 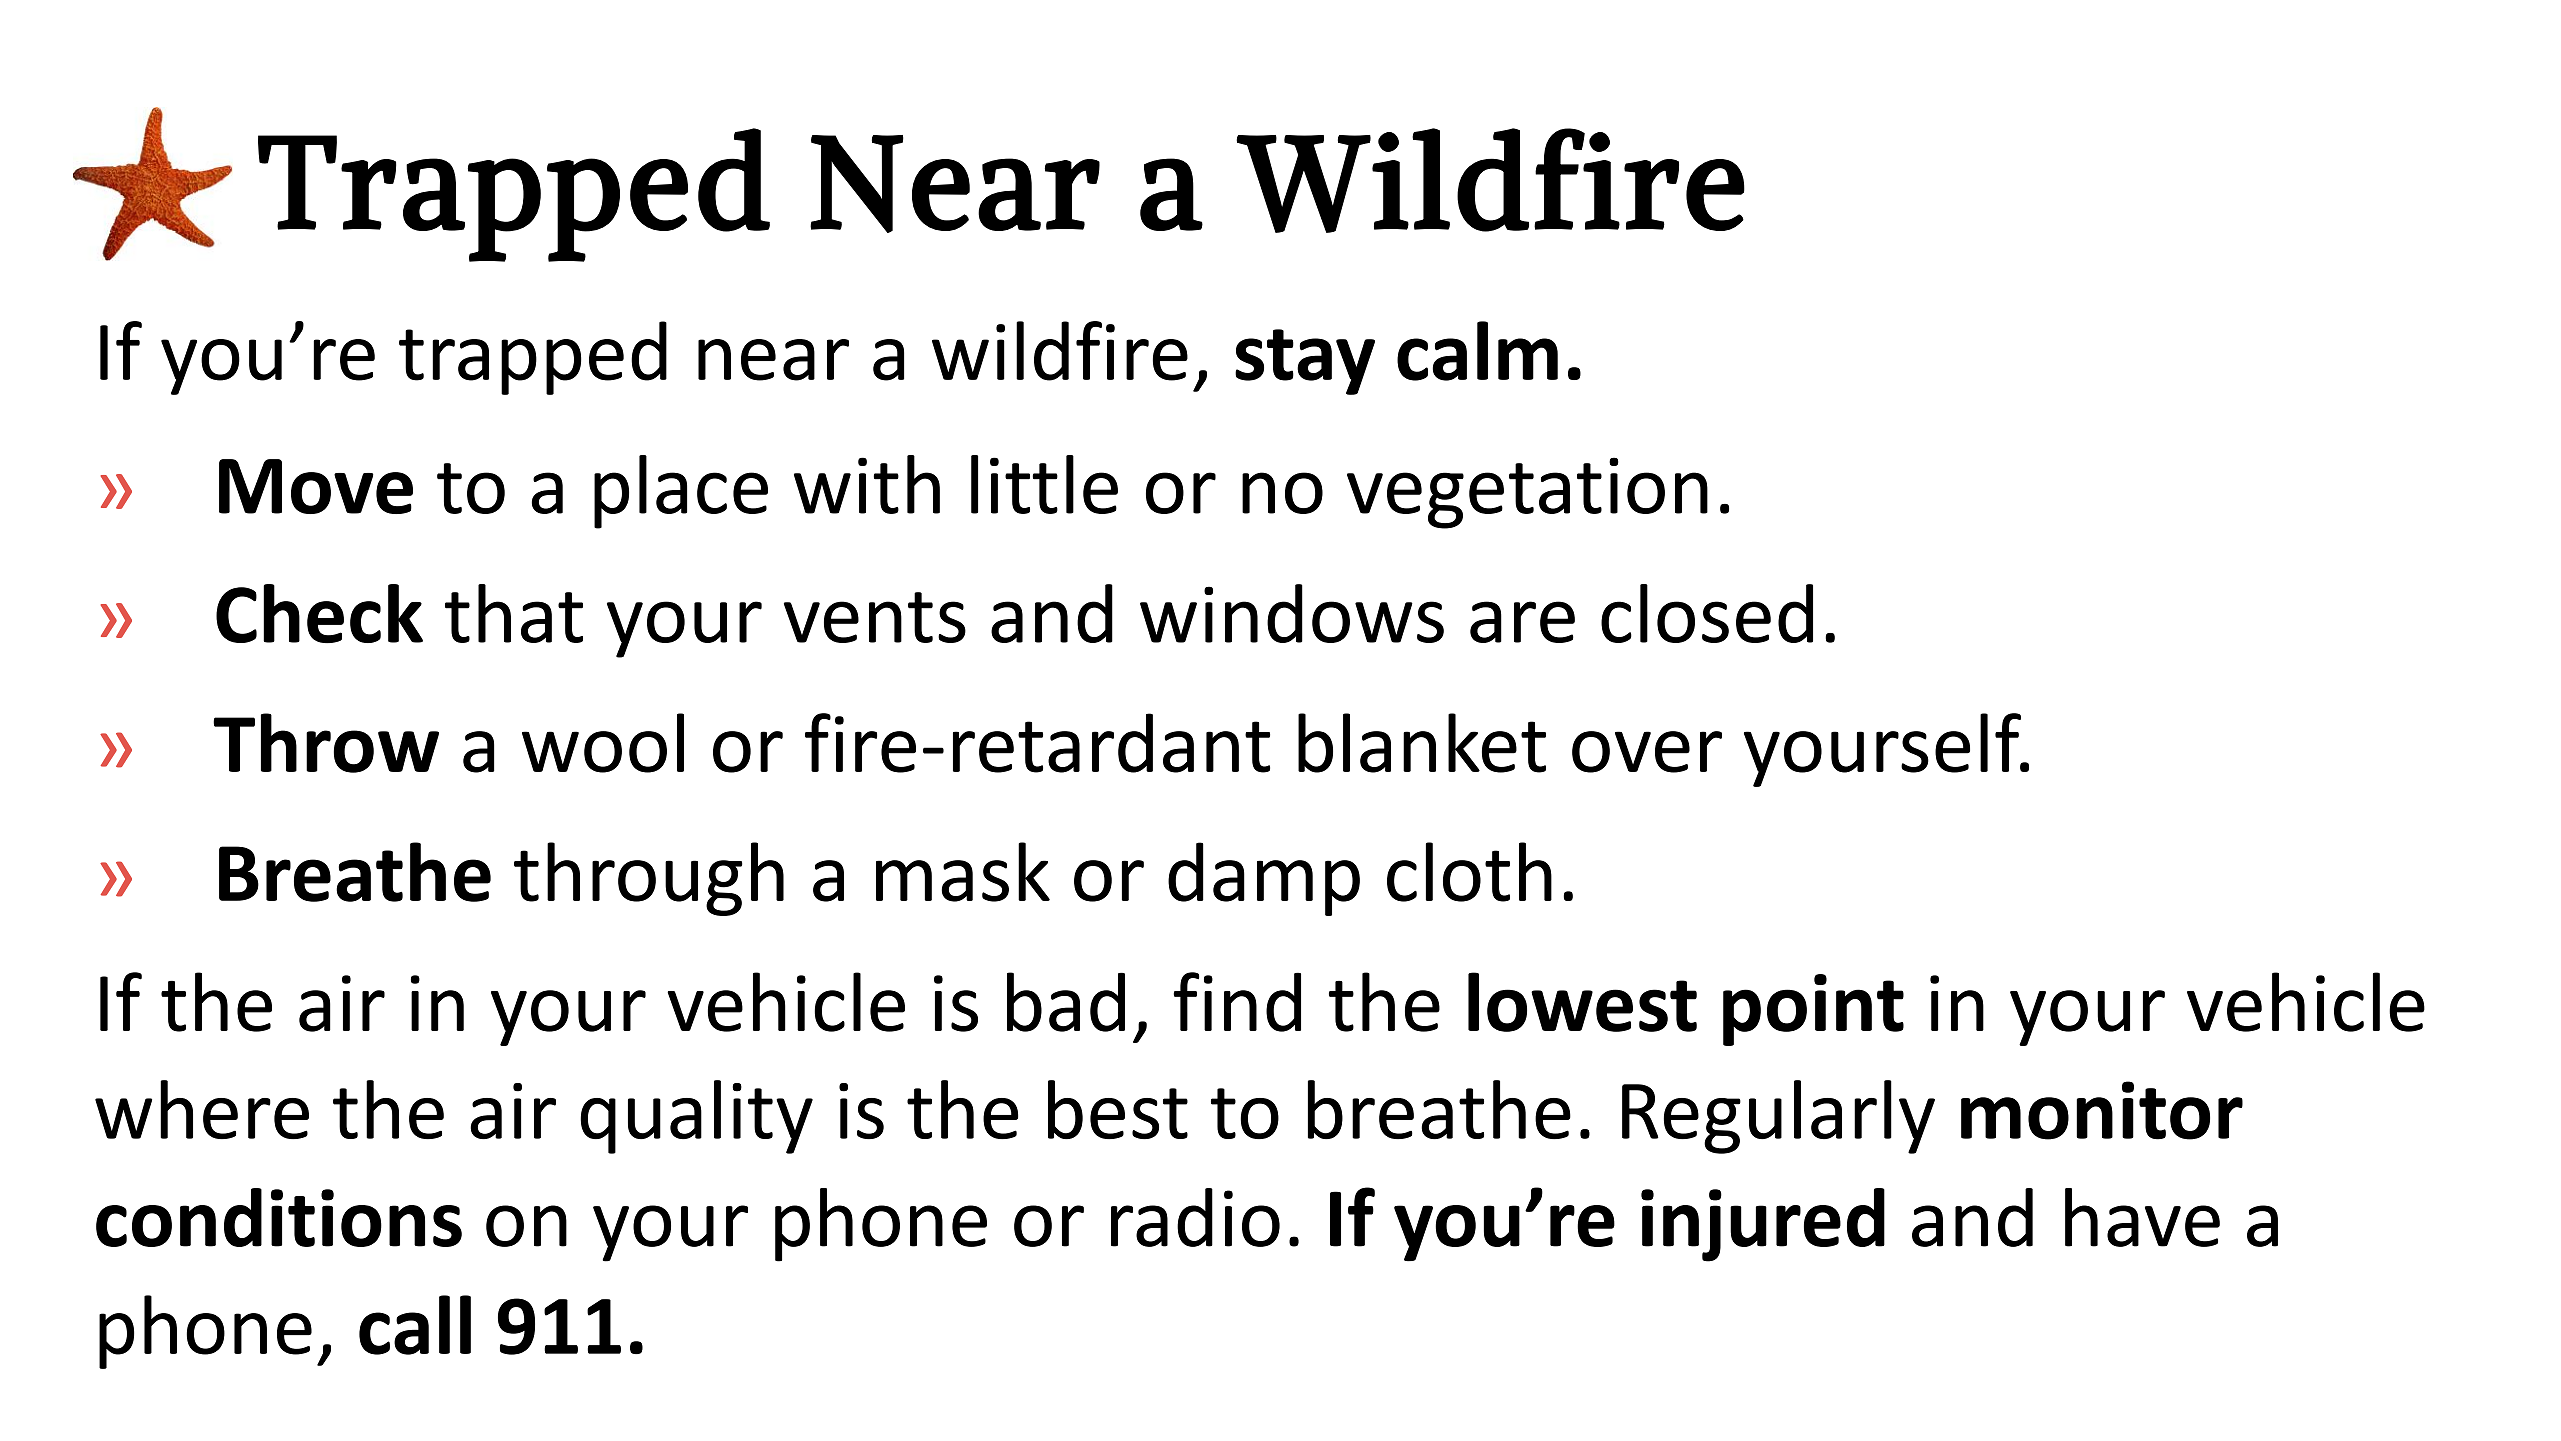 I want to click on calm, so click(x=1477, y=351).
